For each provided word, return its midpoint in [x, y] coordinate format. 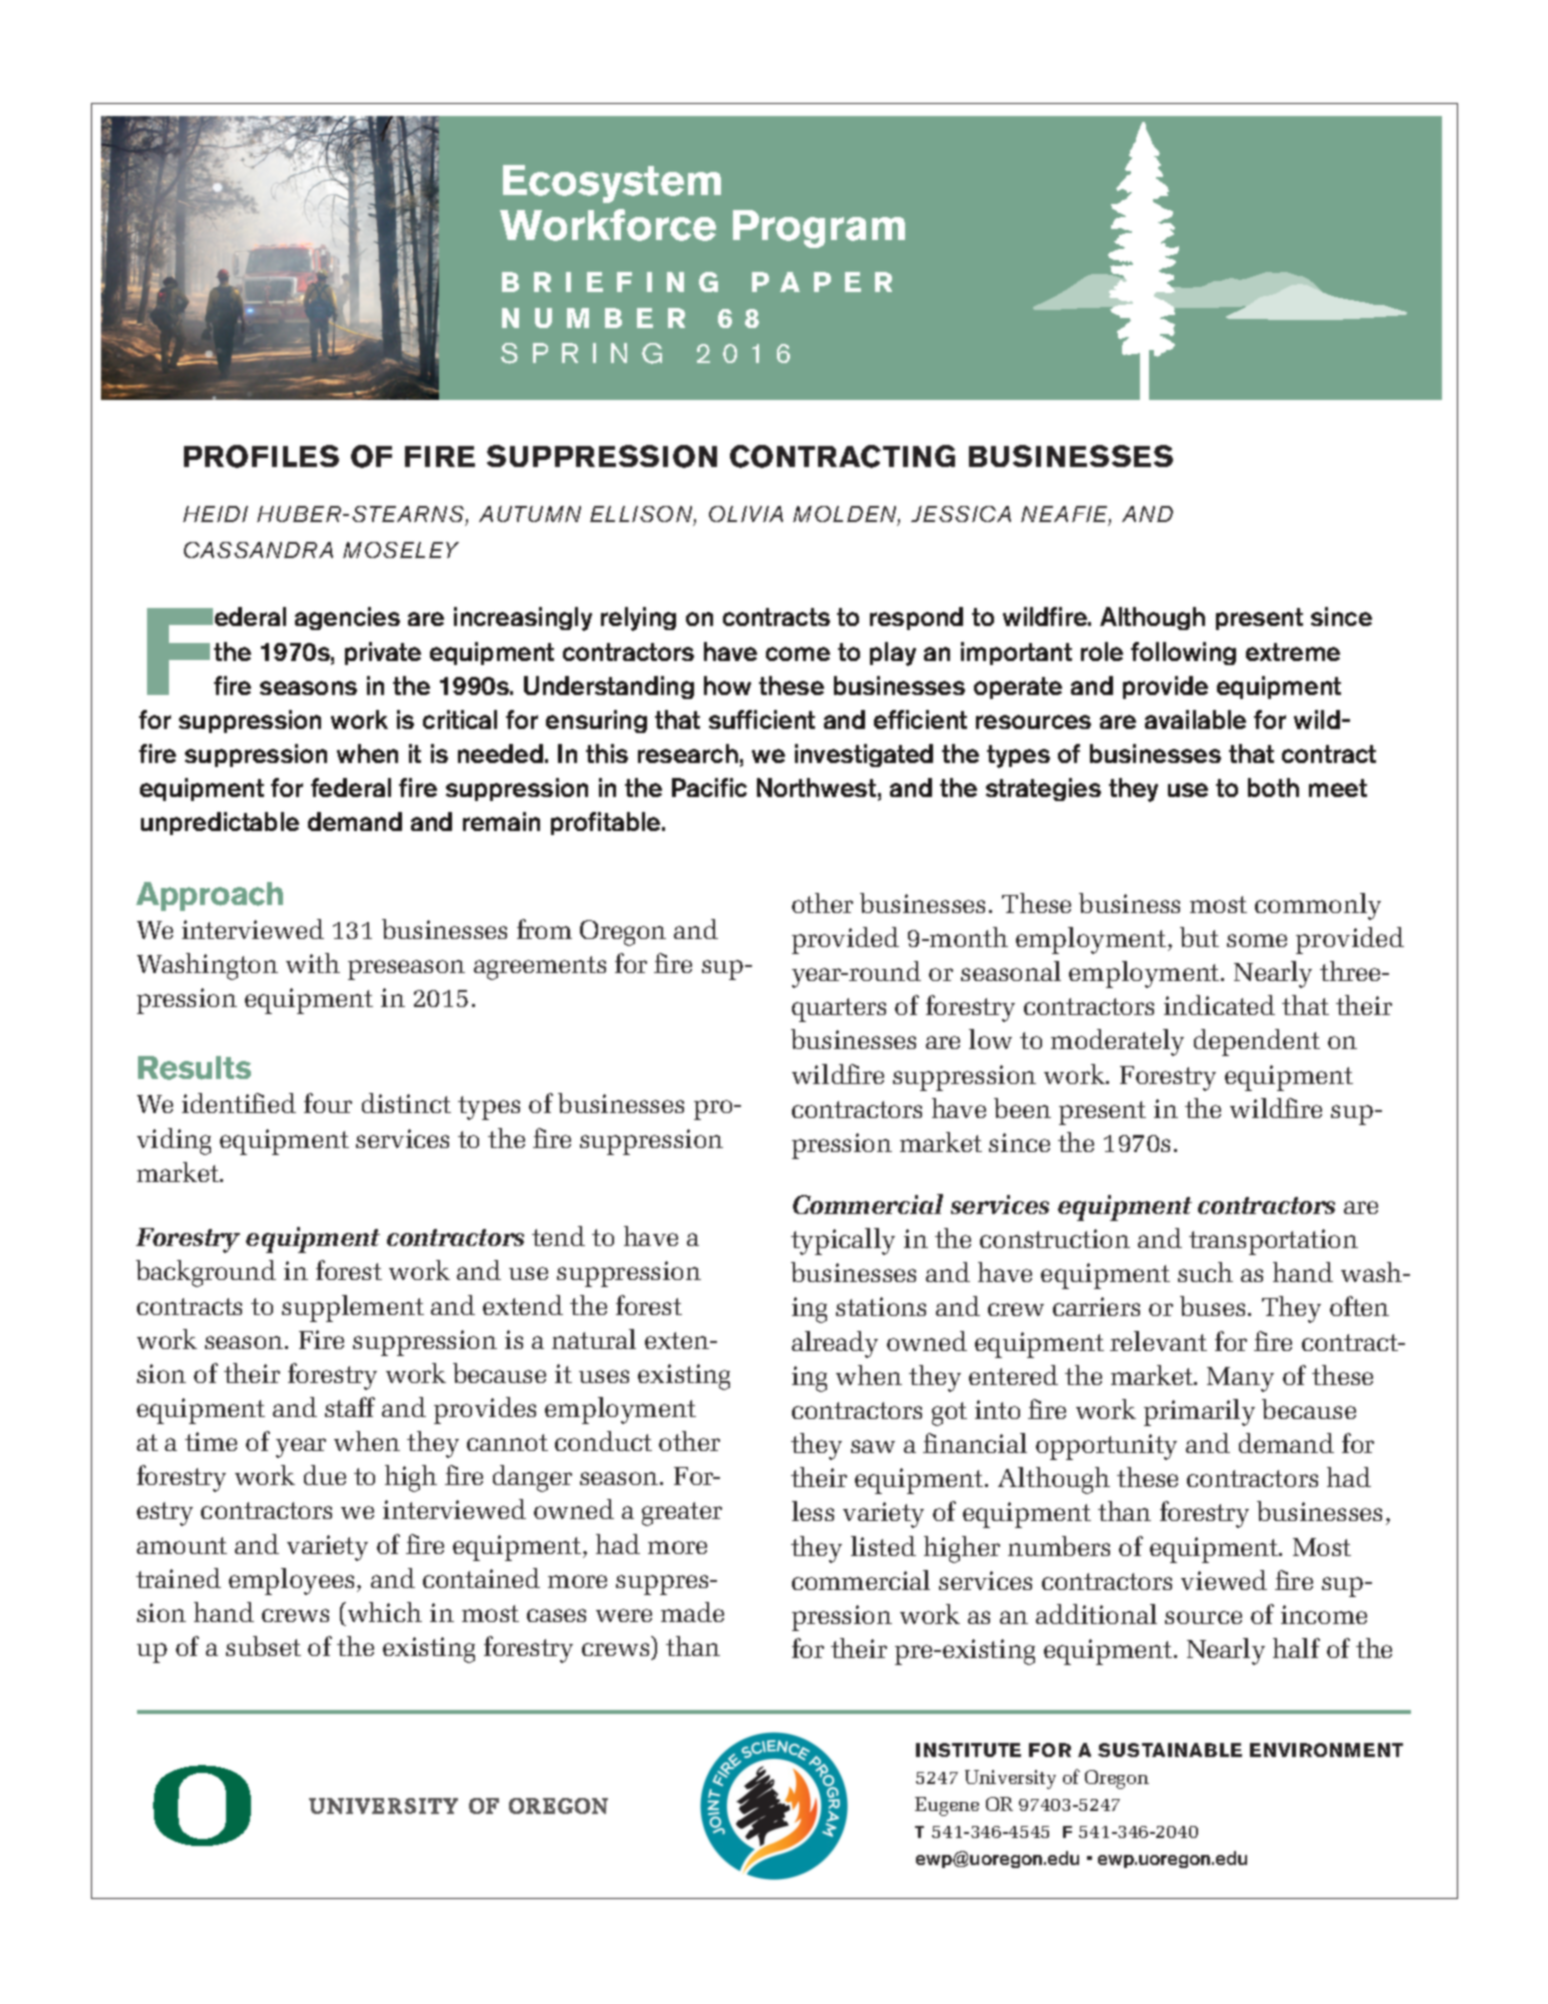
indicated [1219, 1005]
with [313, 963]
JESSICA [961, 514]
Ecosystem [612, 184]
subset [263, 1646]
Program [819, 229]
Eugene [947, 1806]
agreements [540, 968]
